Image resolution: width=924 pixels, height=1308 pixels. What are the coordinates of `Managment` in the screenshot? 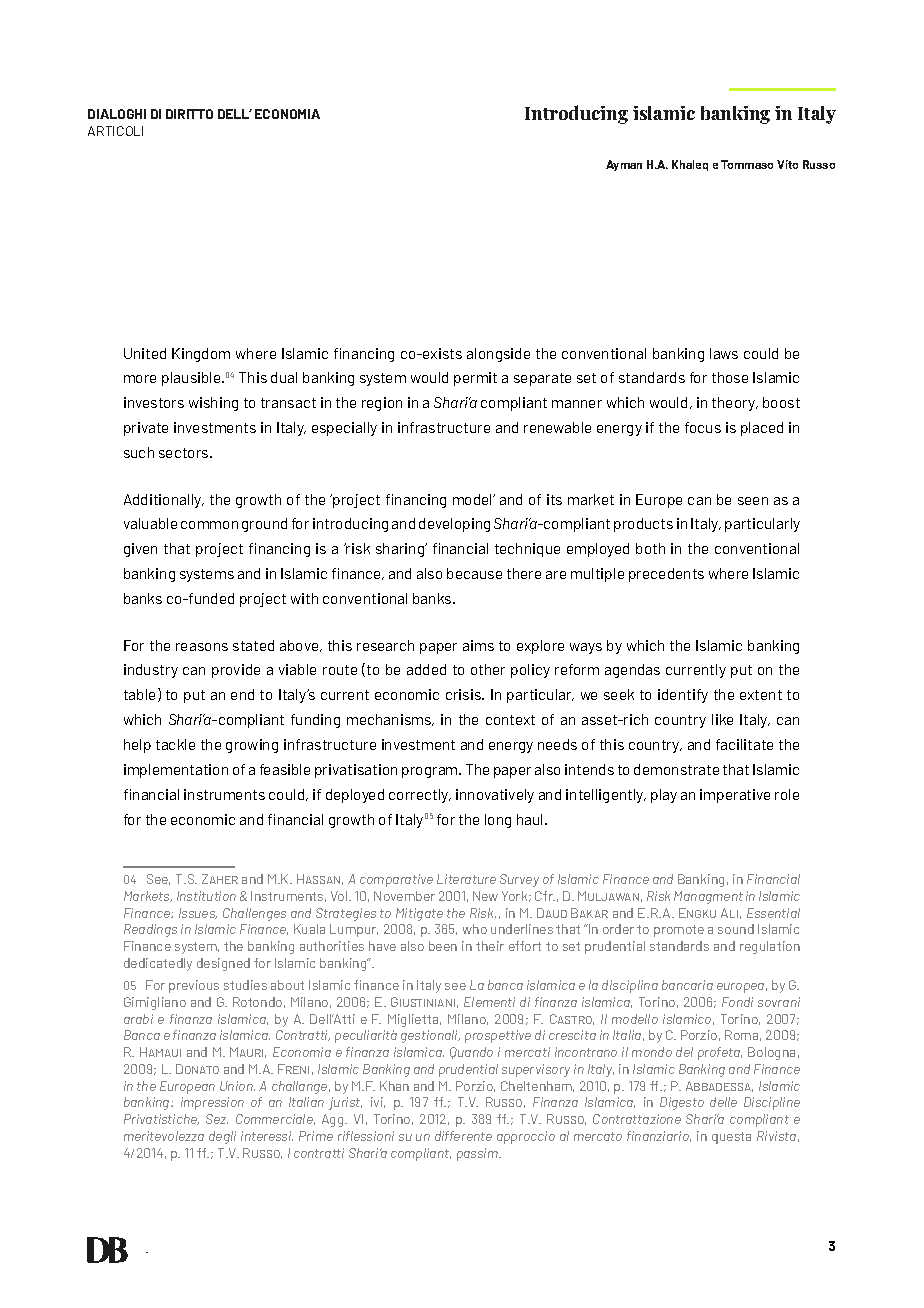 It's located at (708, 897).
